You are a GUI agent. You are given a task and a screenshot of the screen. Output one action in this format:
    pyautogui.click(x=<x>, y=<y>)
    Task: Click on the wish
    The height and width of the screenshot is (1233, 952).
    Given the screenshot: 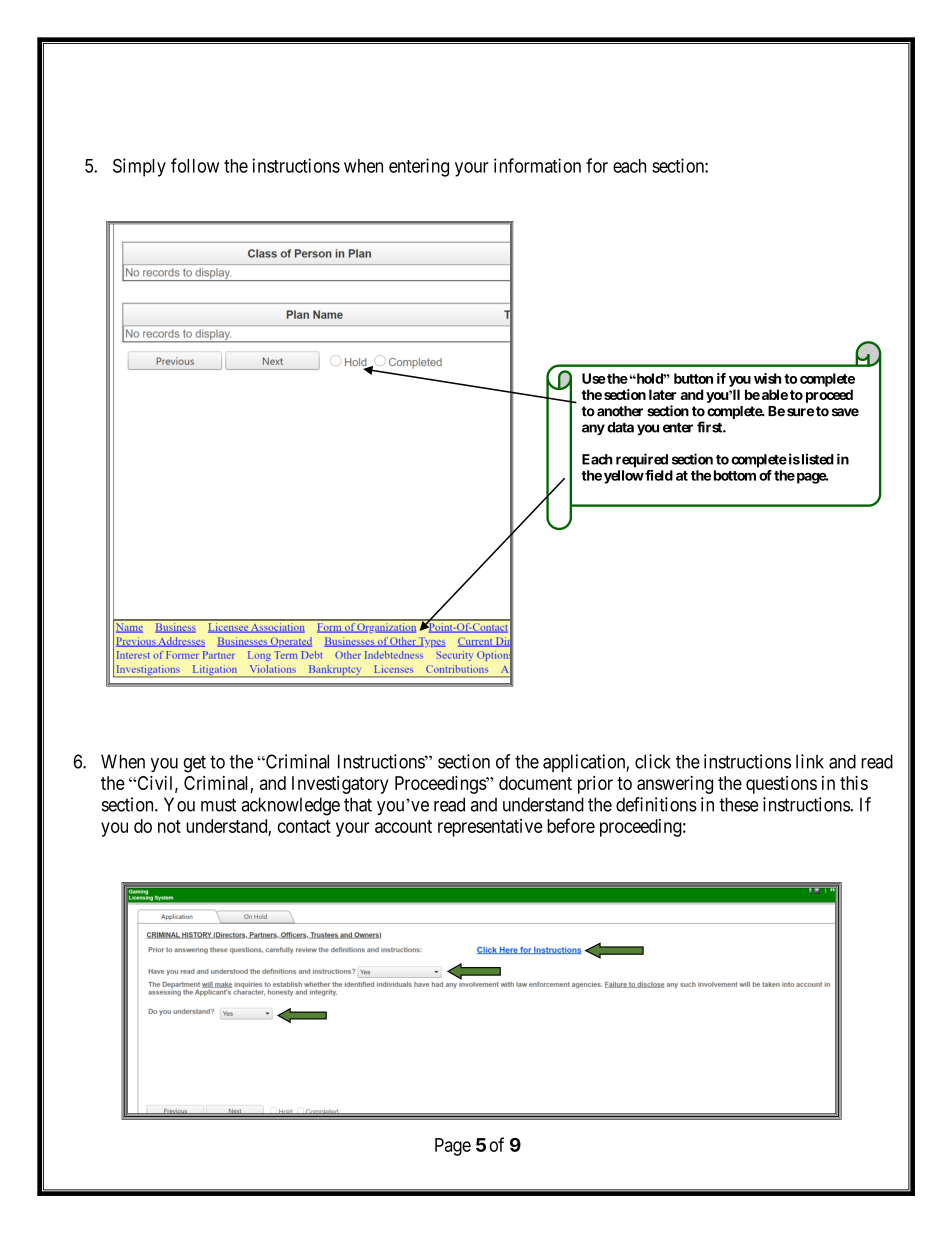 What is the action you would take?
    pyautogui.click(x=767, y=378)
